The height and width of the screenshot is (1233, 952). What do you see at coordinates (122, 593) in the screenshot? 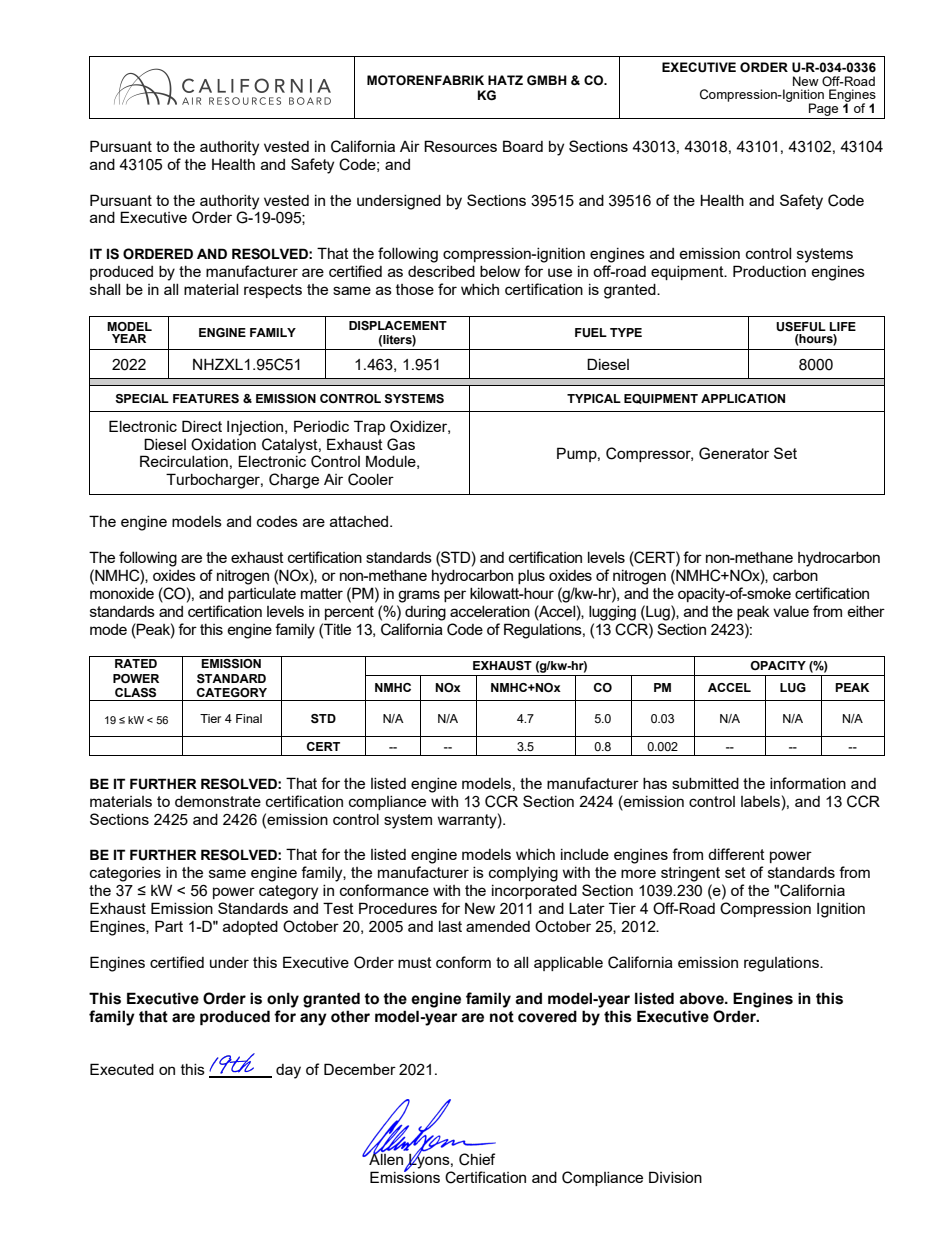
I see `monoxide` at bounding box center [122, 593].
